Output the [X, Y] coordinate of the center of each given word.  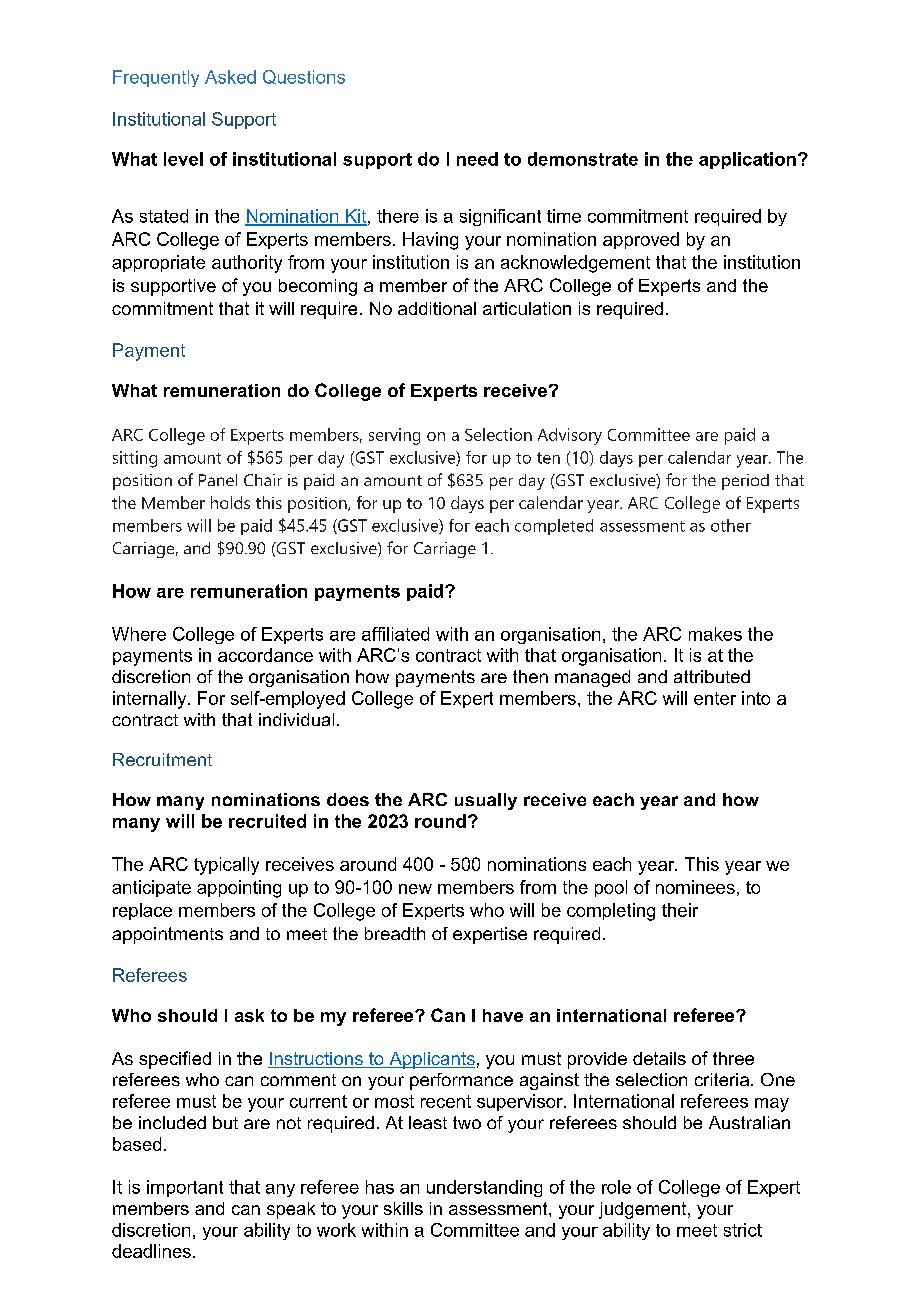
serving [394, 436]
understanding [484, 1188]
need [477, 159]
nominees [695, 887]
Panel [218, 480]
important [185, 1188]
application [747, 160]
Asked [230, 77]
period [745, 482]
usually [486, 801]
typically [226, 866]
